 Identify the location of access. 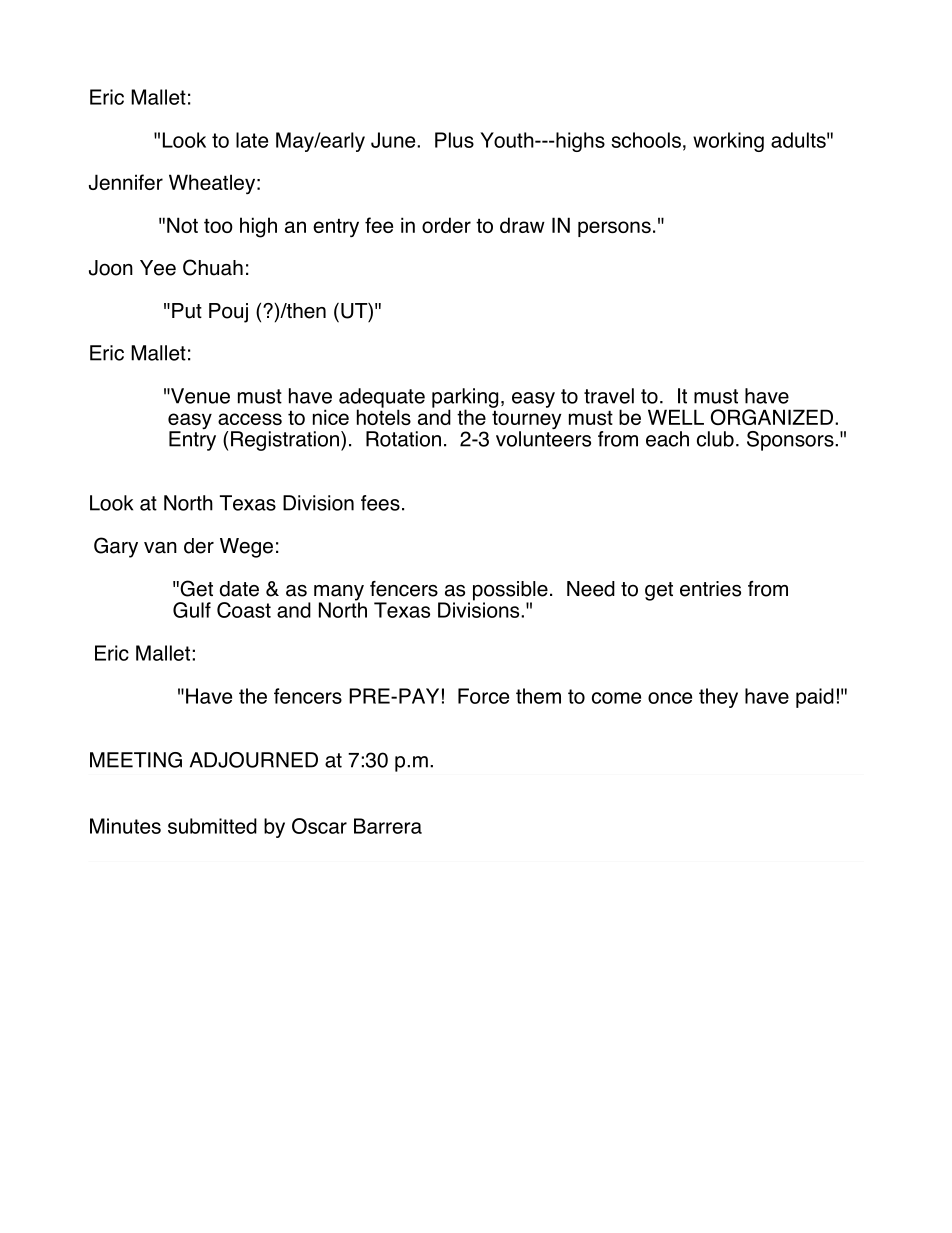
(250, 419).
